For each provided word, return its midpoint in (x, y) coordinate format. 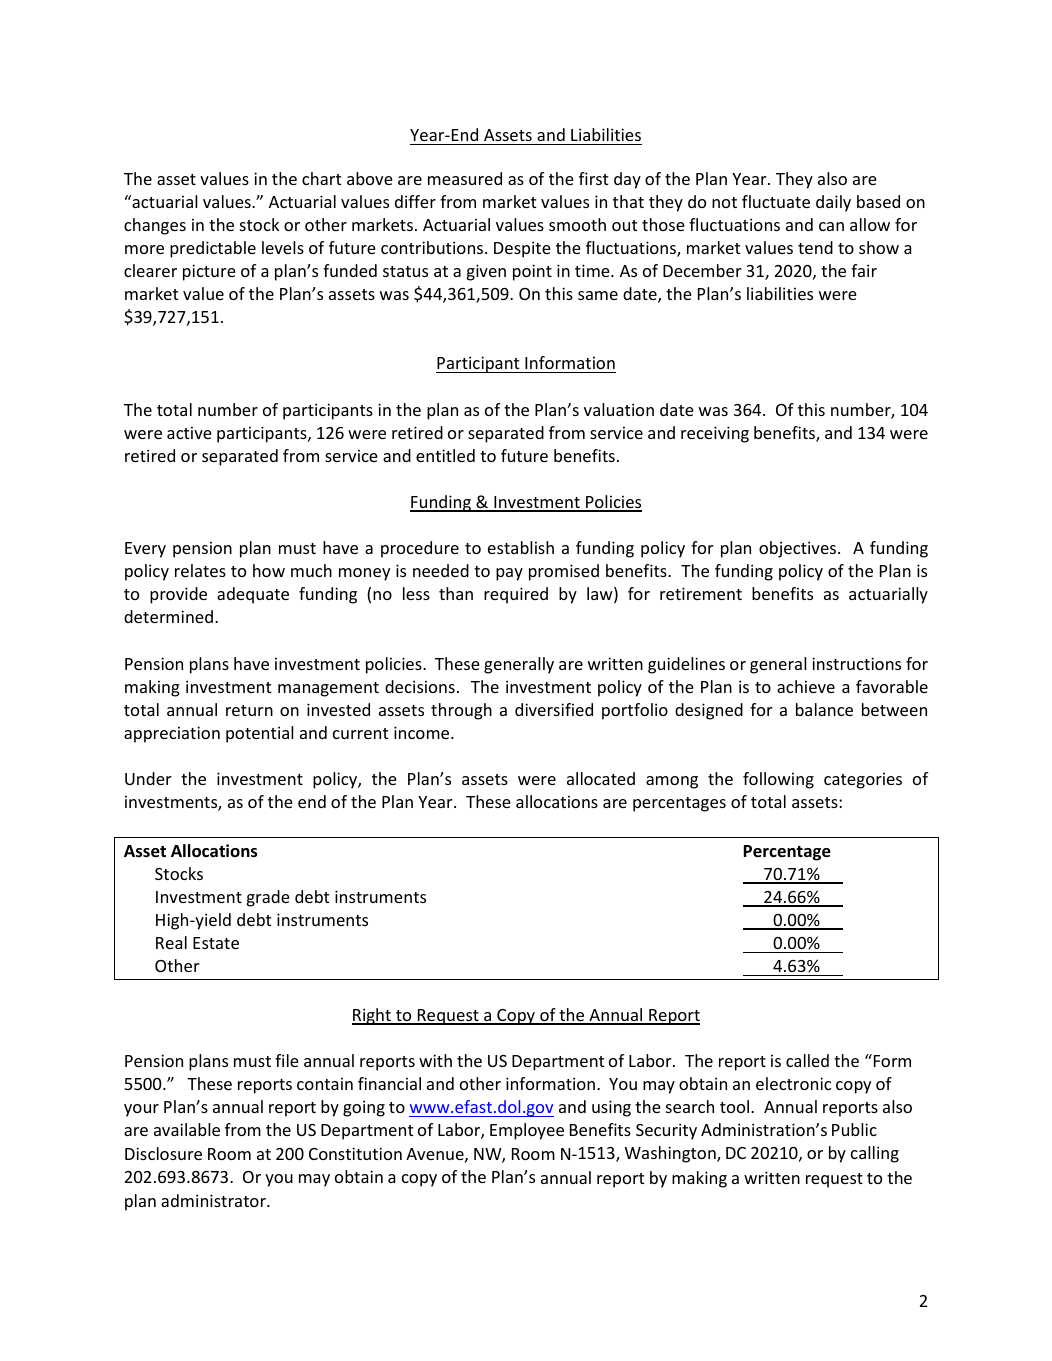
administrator (214, 1200)
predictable (213, 249)
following (778, 780)
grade (268, 898)
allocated (601, 778)
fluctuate (776, 201)
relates (200, 570)
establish (521, 547)
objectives (799, 549)
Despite (522, 249)
